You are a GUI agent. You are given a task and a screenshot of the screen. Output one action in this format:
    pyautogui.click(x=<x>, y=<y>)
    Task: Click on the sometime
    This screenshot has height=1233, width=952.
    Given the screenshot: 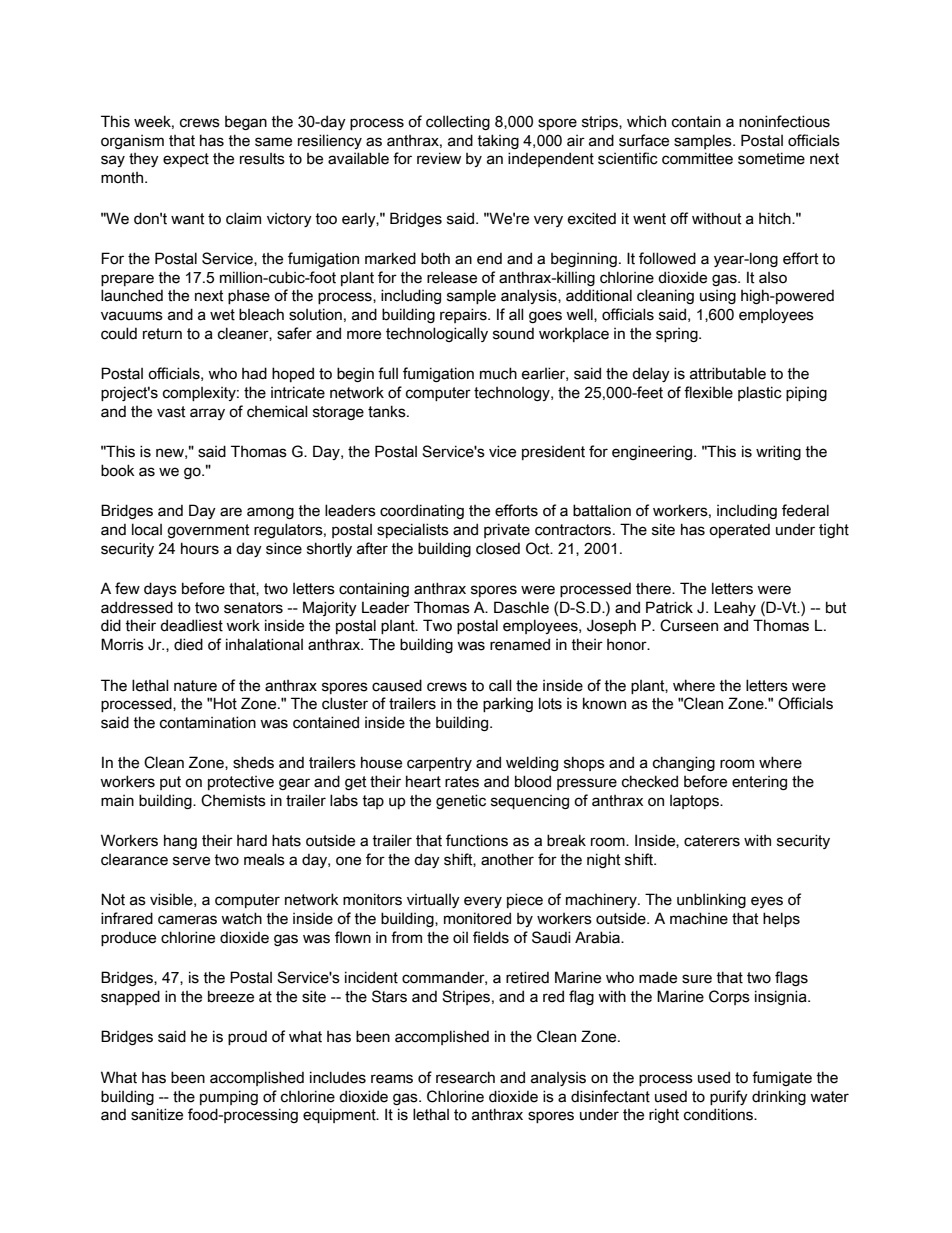 What is the action you would take?
    pyautogui.click(x=771, y=158)
